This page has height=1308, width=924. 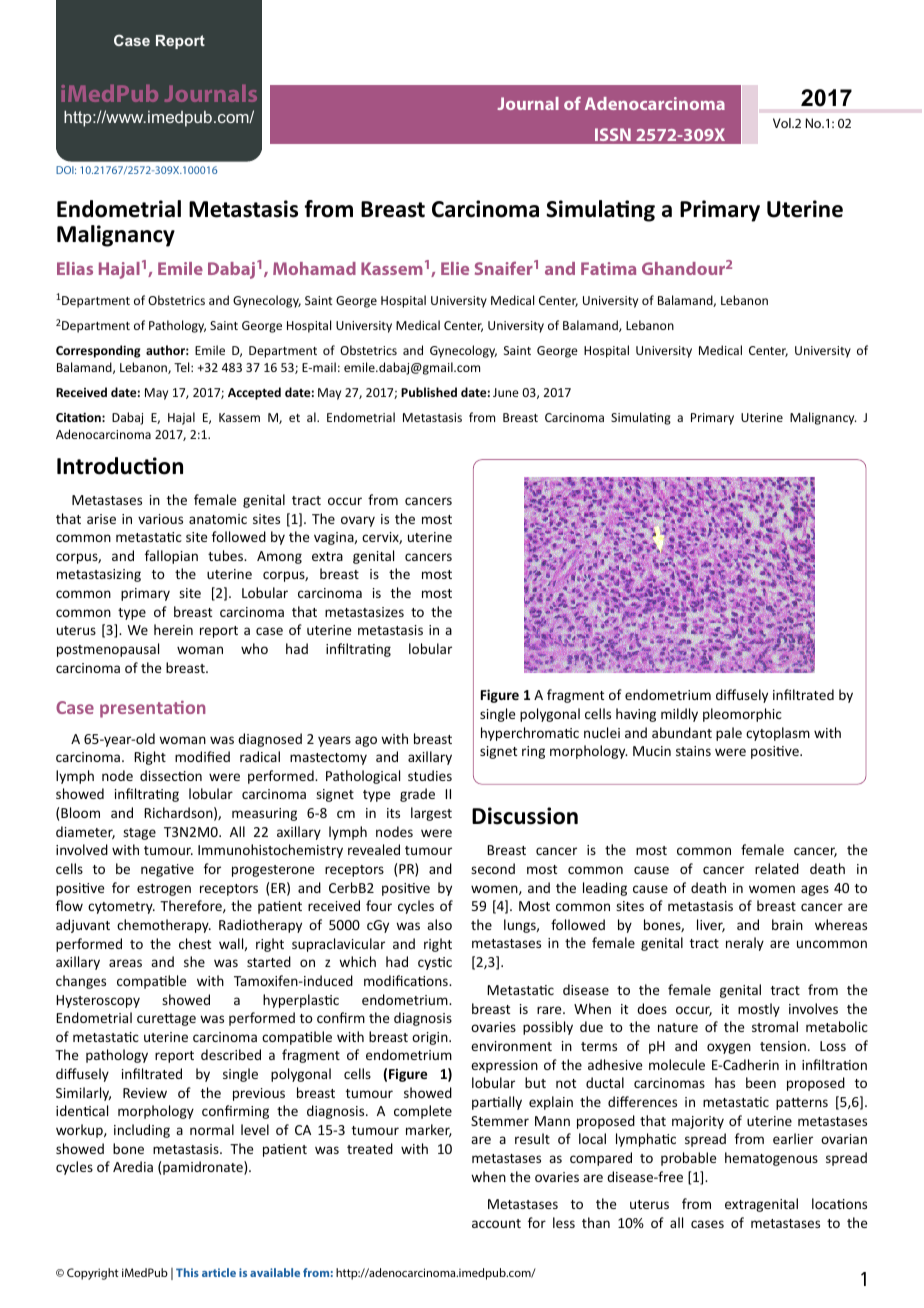 What do you see at coordinates (164, 926) in the page?
I see `chemotherapy` at bounding box center [164, 926].
